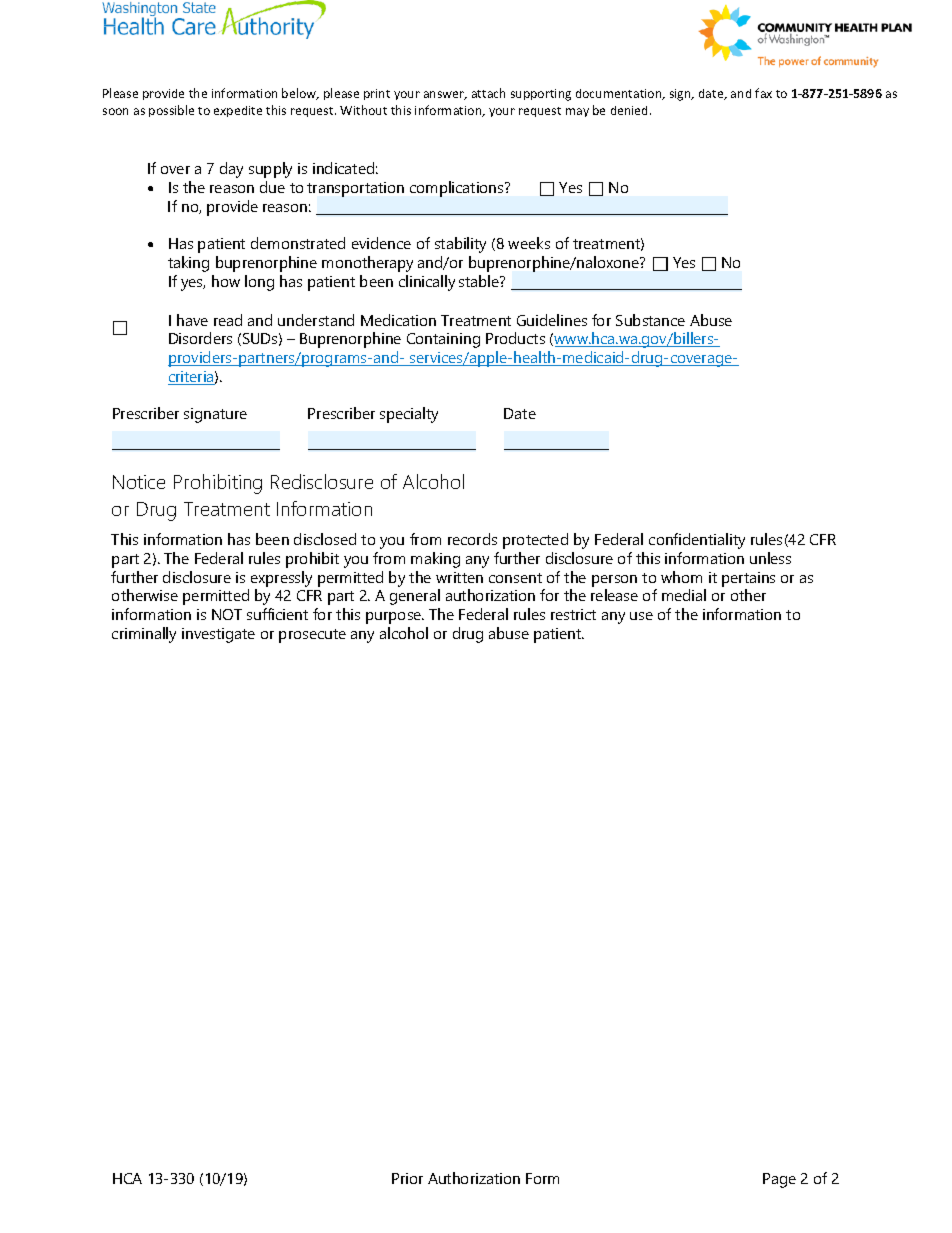  I want to click on Page, so click(779, 1180).
